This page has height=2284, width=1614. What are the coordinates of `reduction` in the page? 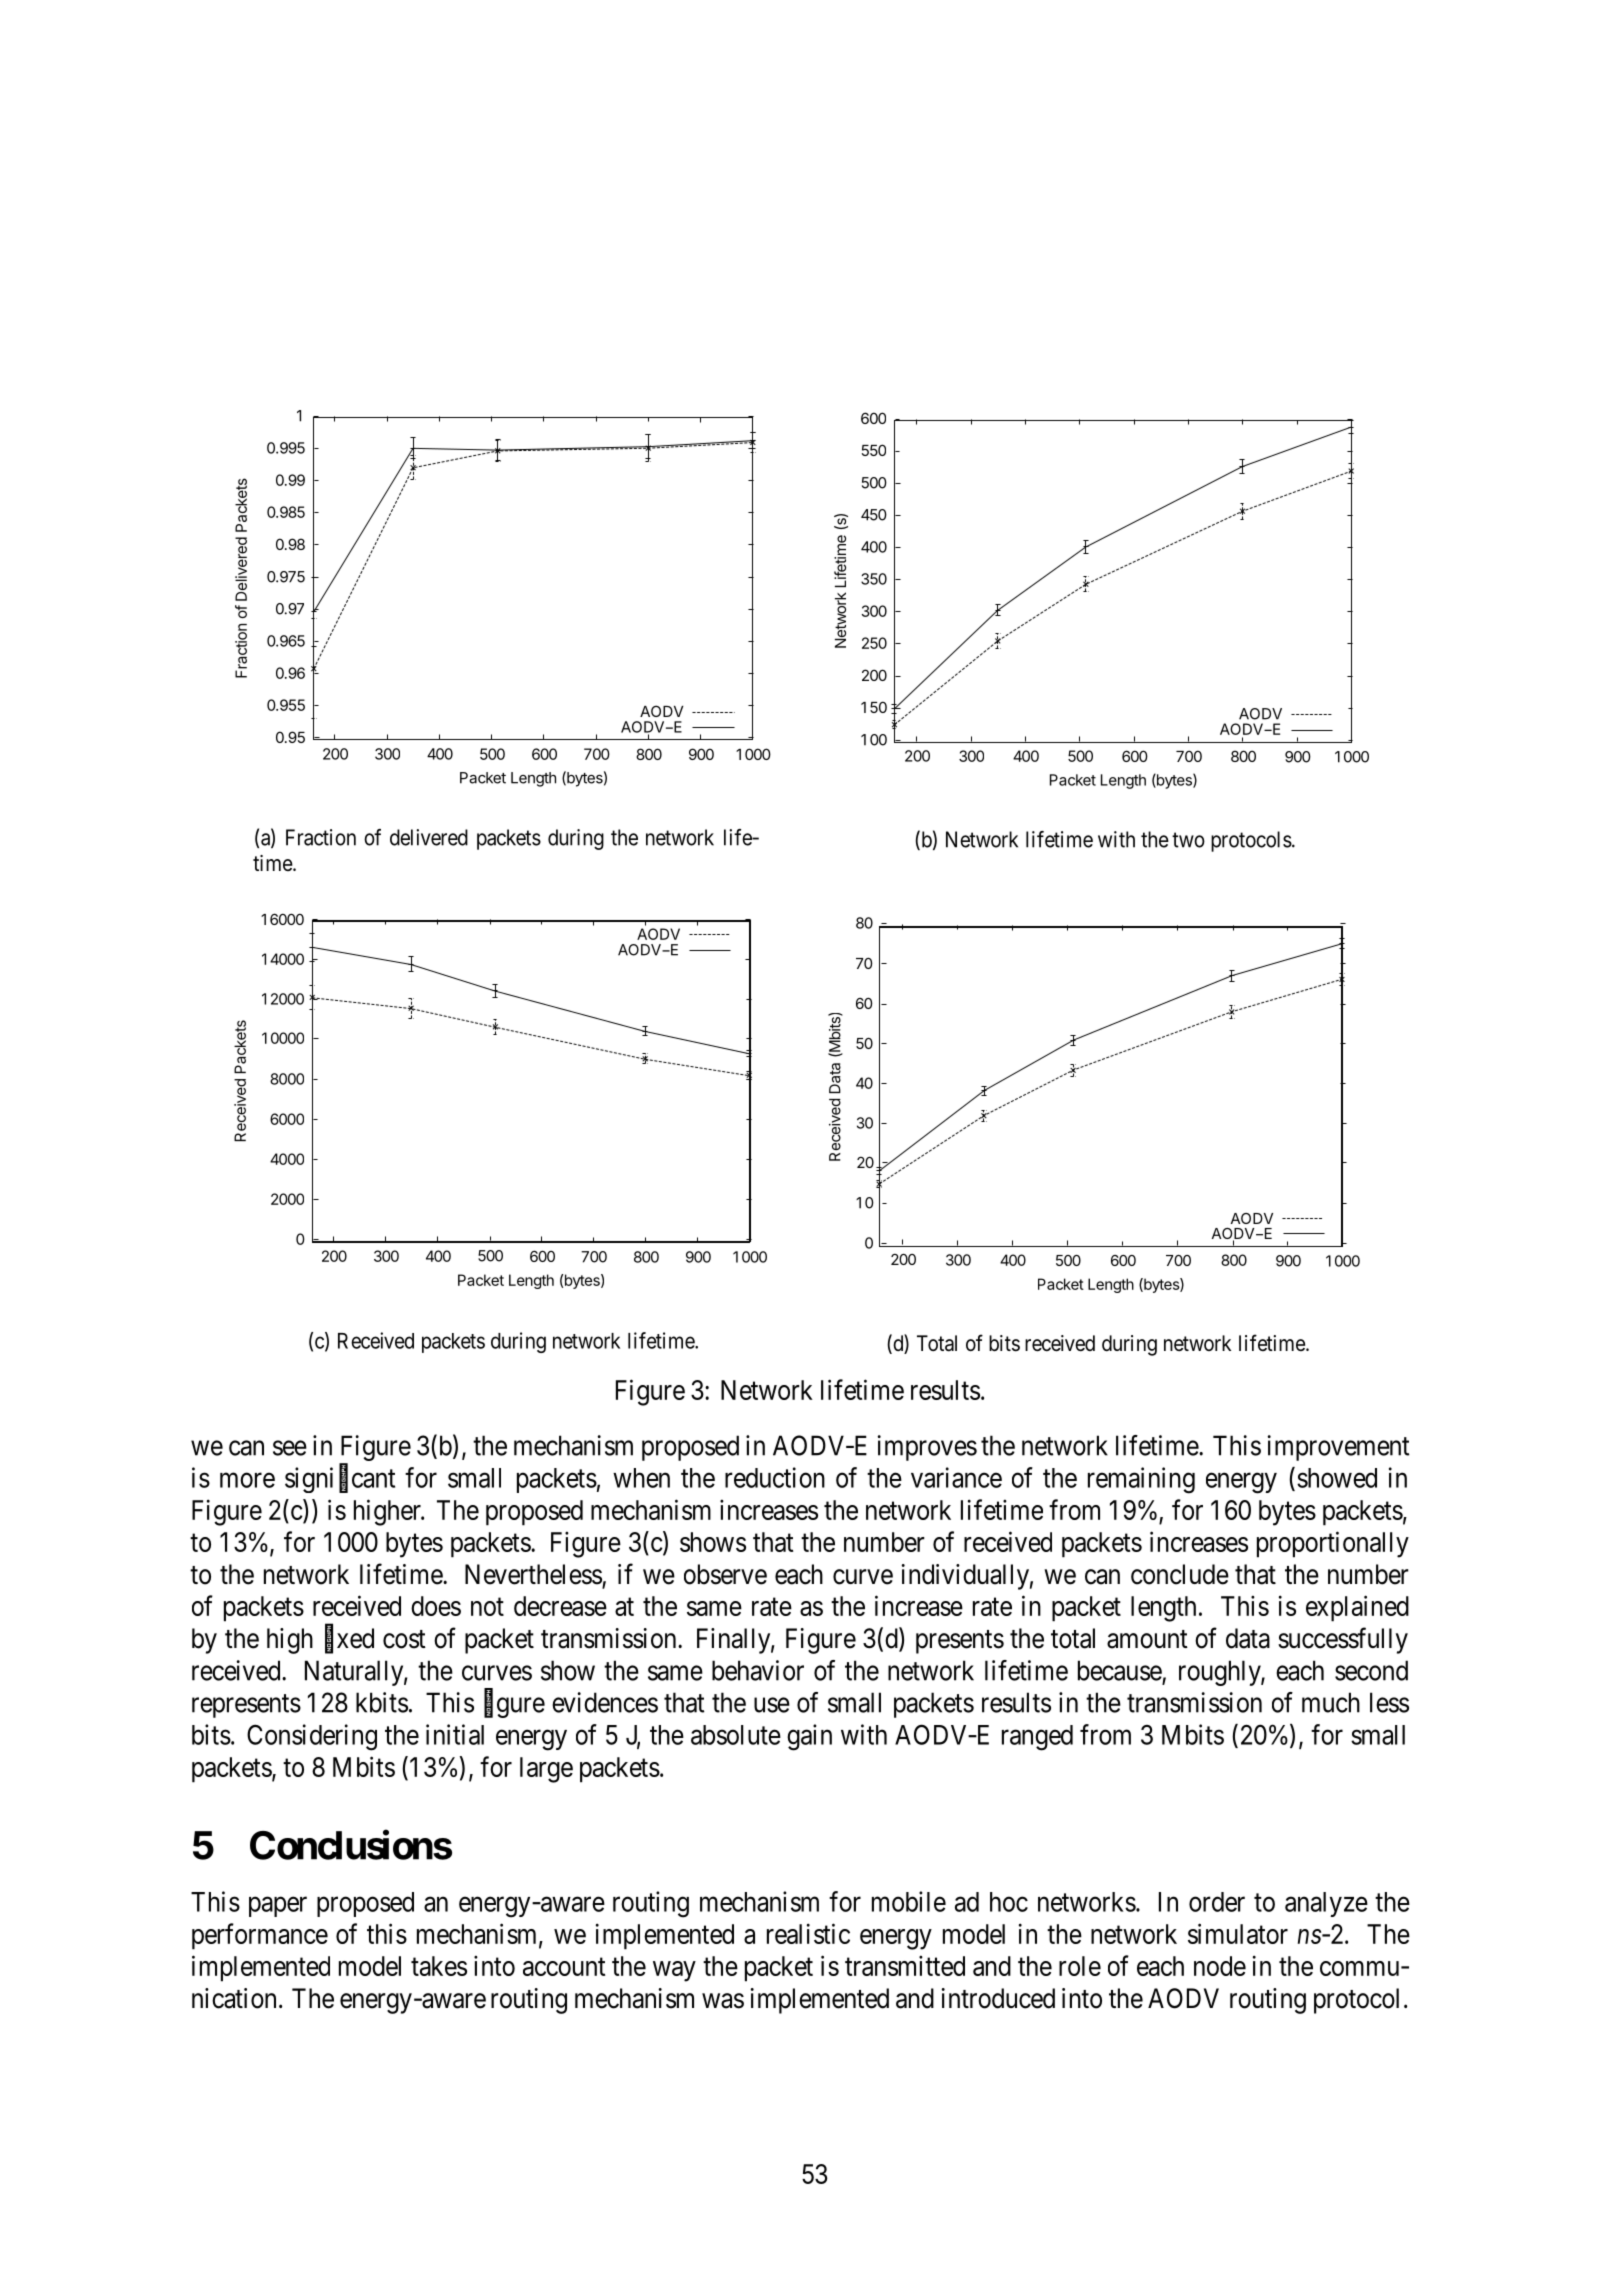 It's located at (775, 1477).
